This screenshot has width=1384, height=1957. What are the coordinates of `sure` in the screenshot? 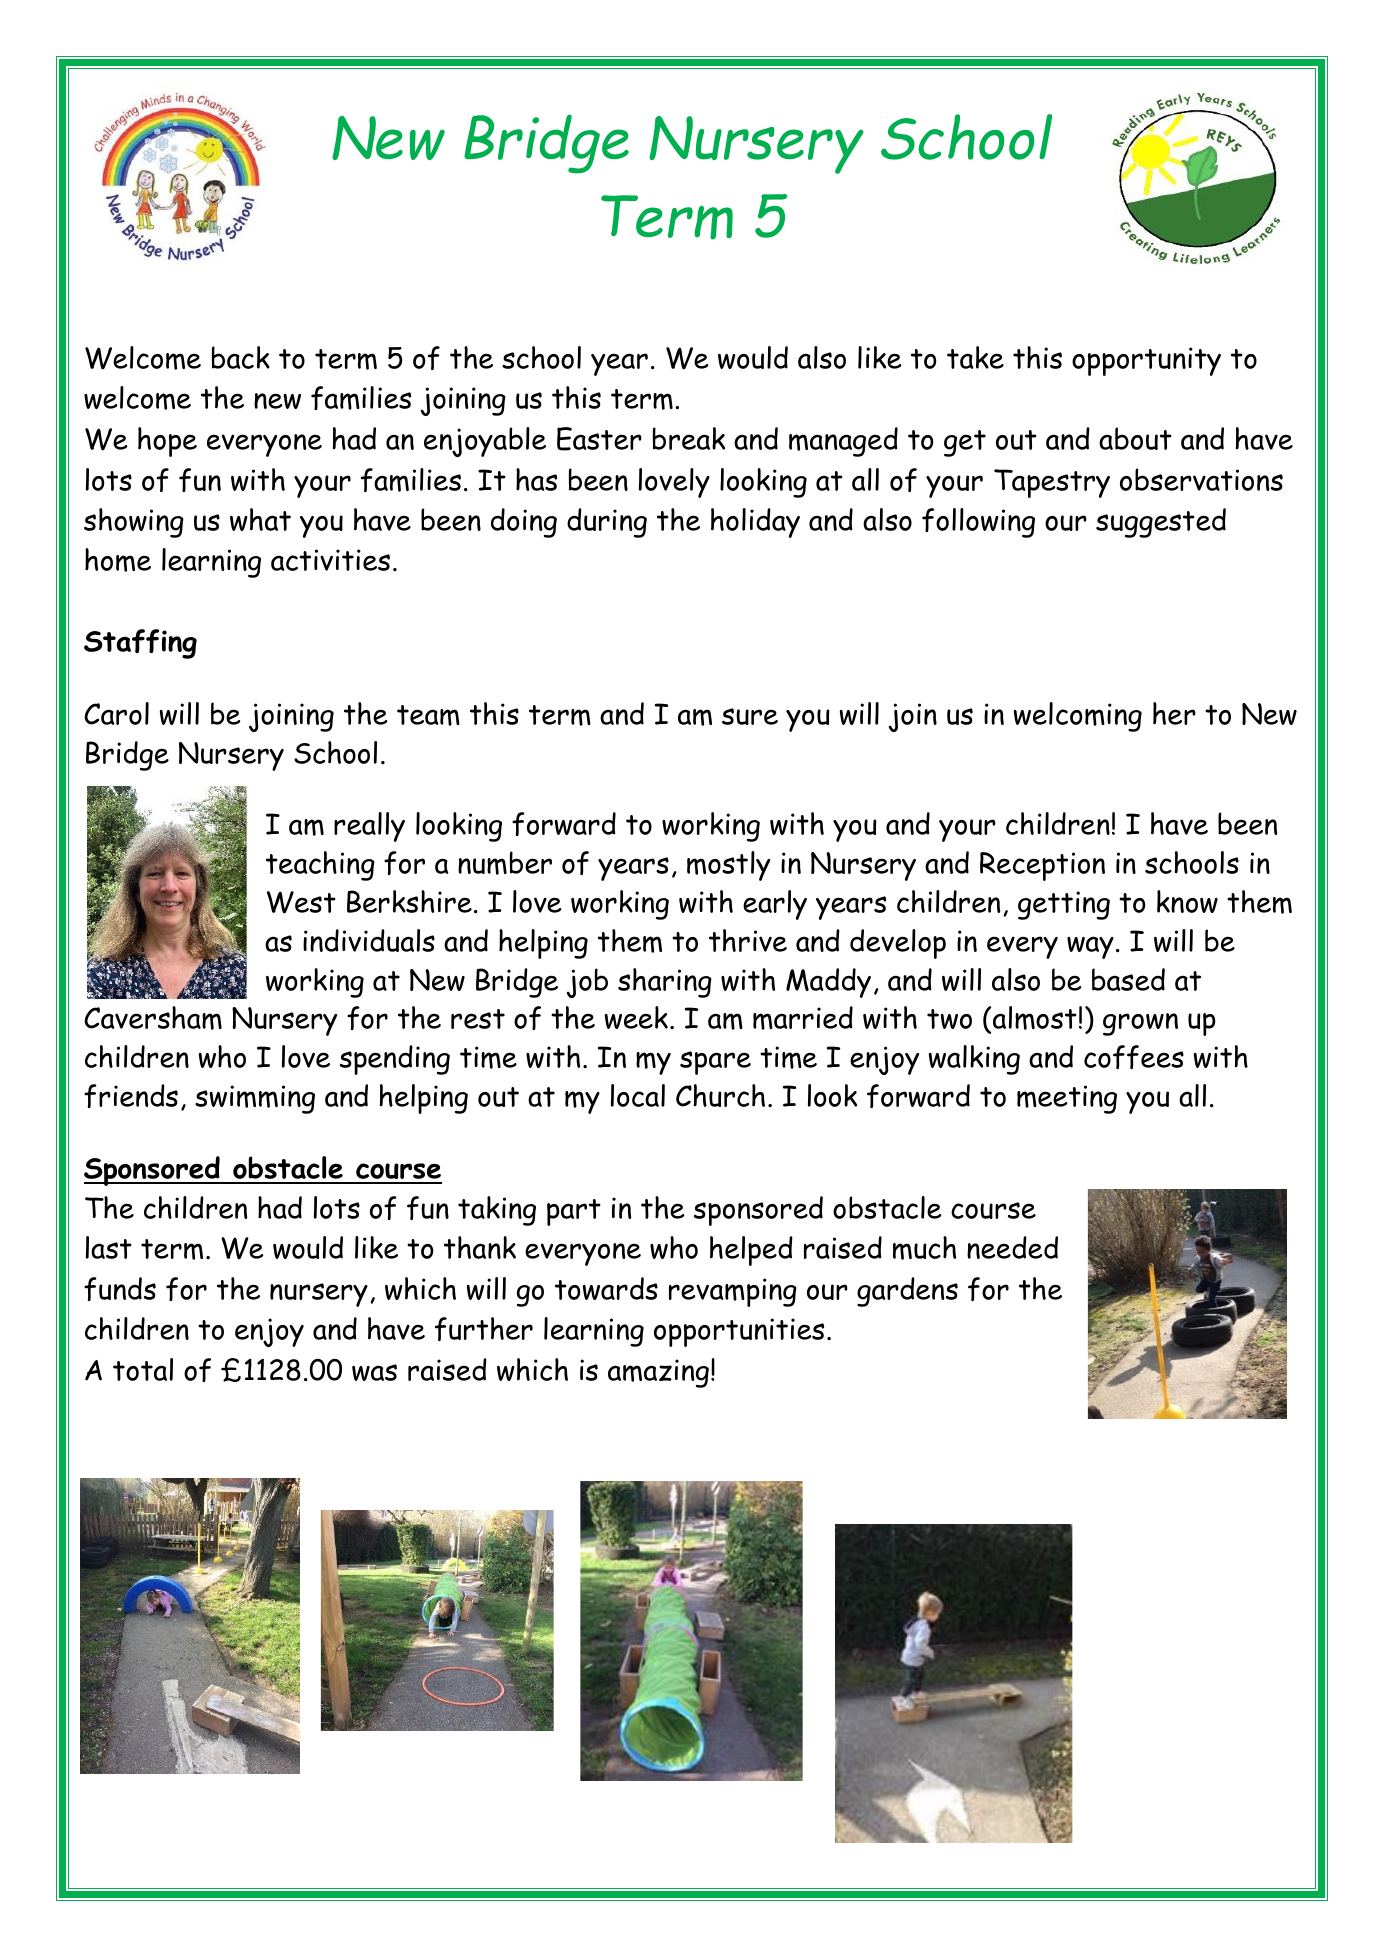 It's located at (750, 716).
